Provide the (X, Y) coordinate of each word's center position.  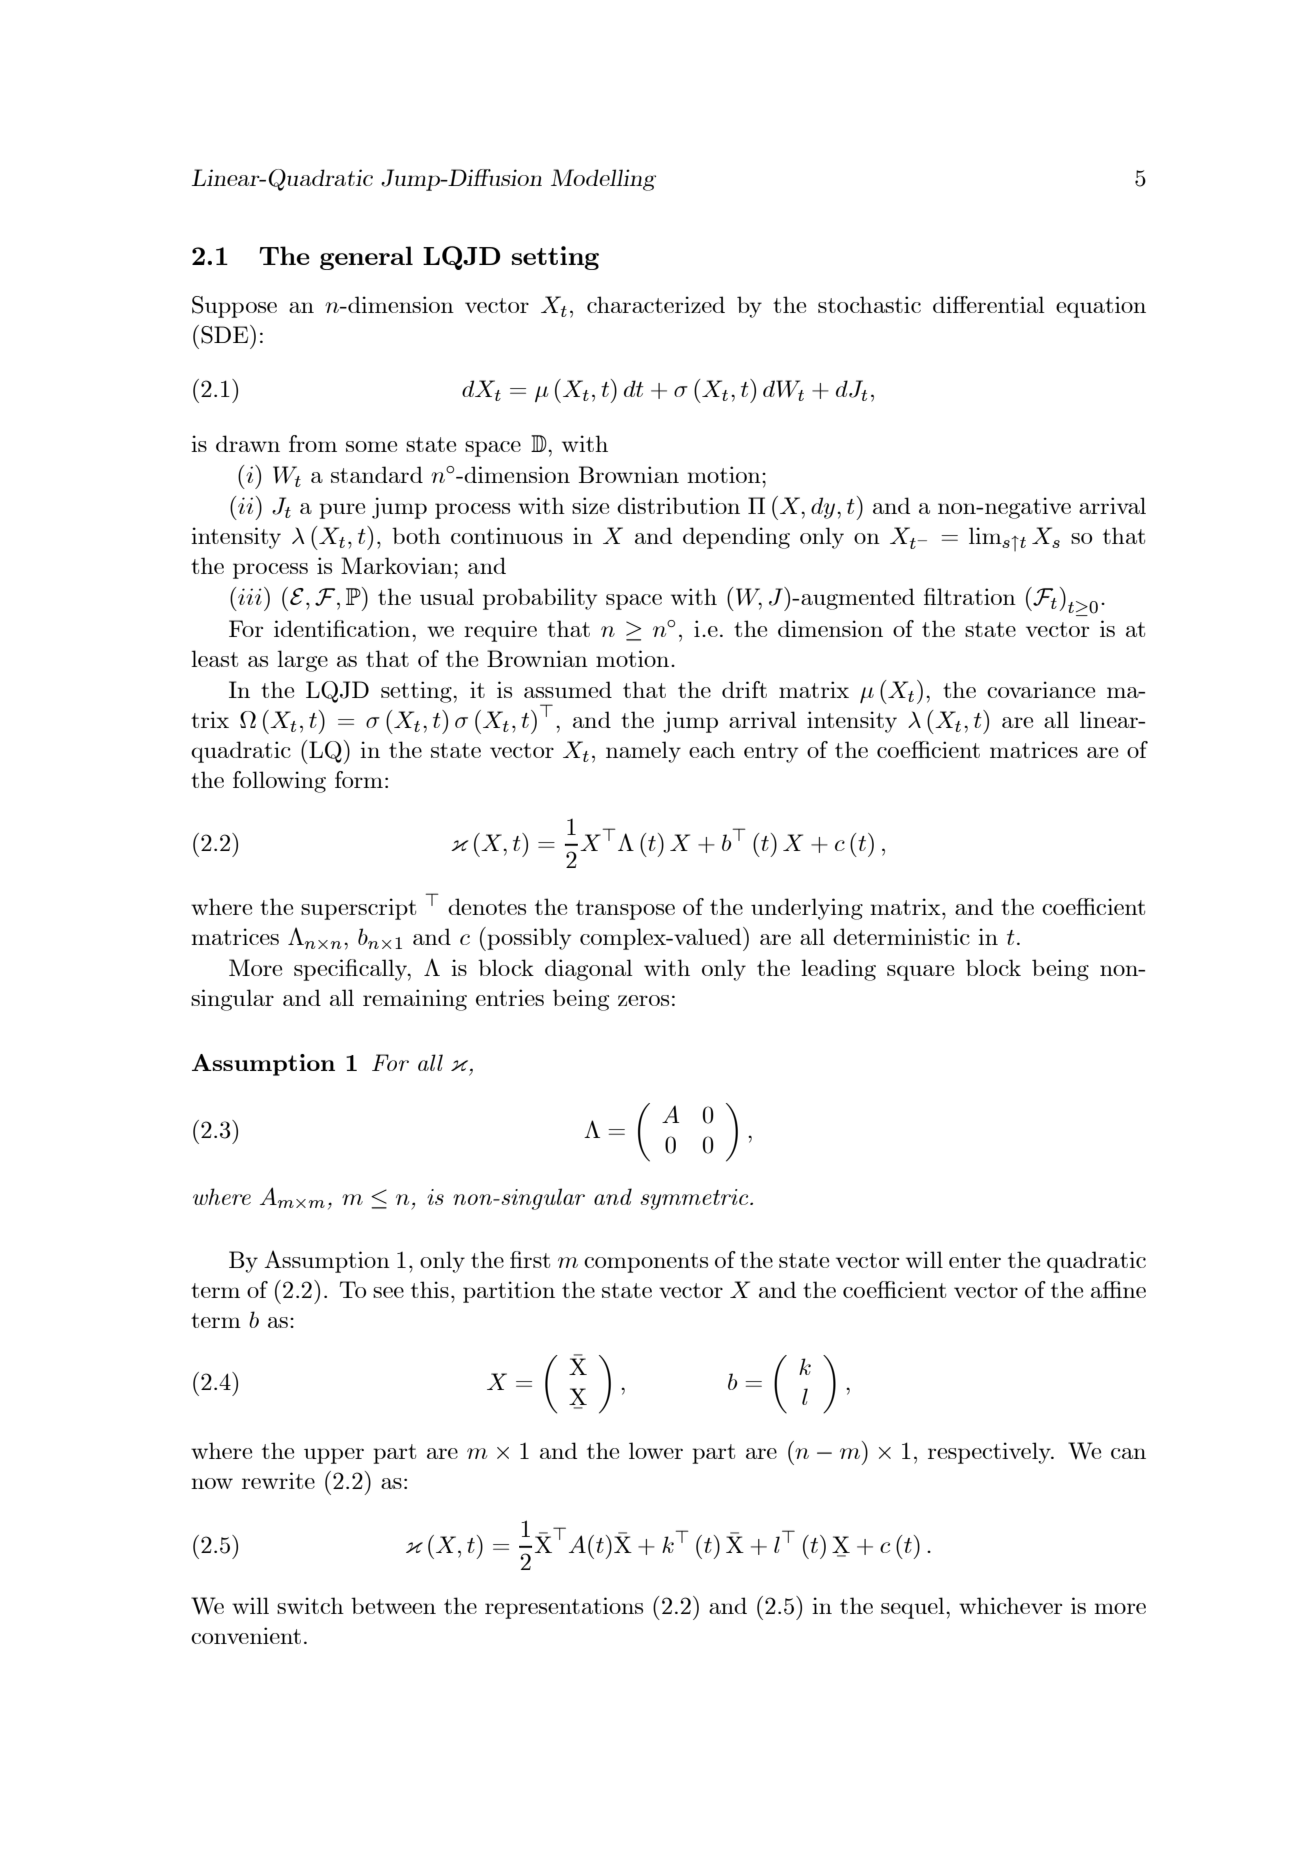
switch (310, 1605)
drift (744, 689)
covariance (1041, 689)
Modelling (603, 180)
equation (1101, 307)
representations (564, 1608)
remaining (415, 1000)
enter (975, 1260)
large (302, 661)
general (366, 258)
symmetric (695, 1199)
